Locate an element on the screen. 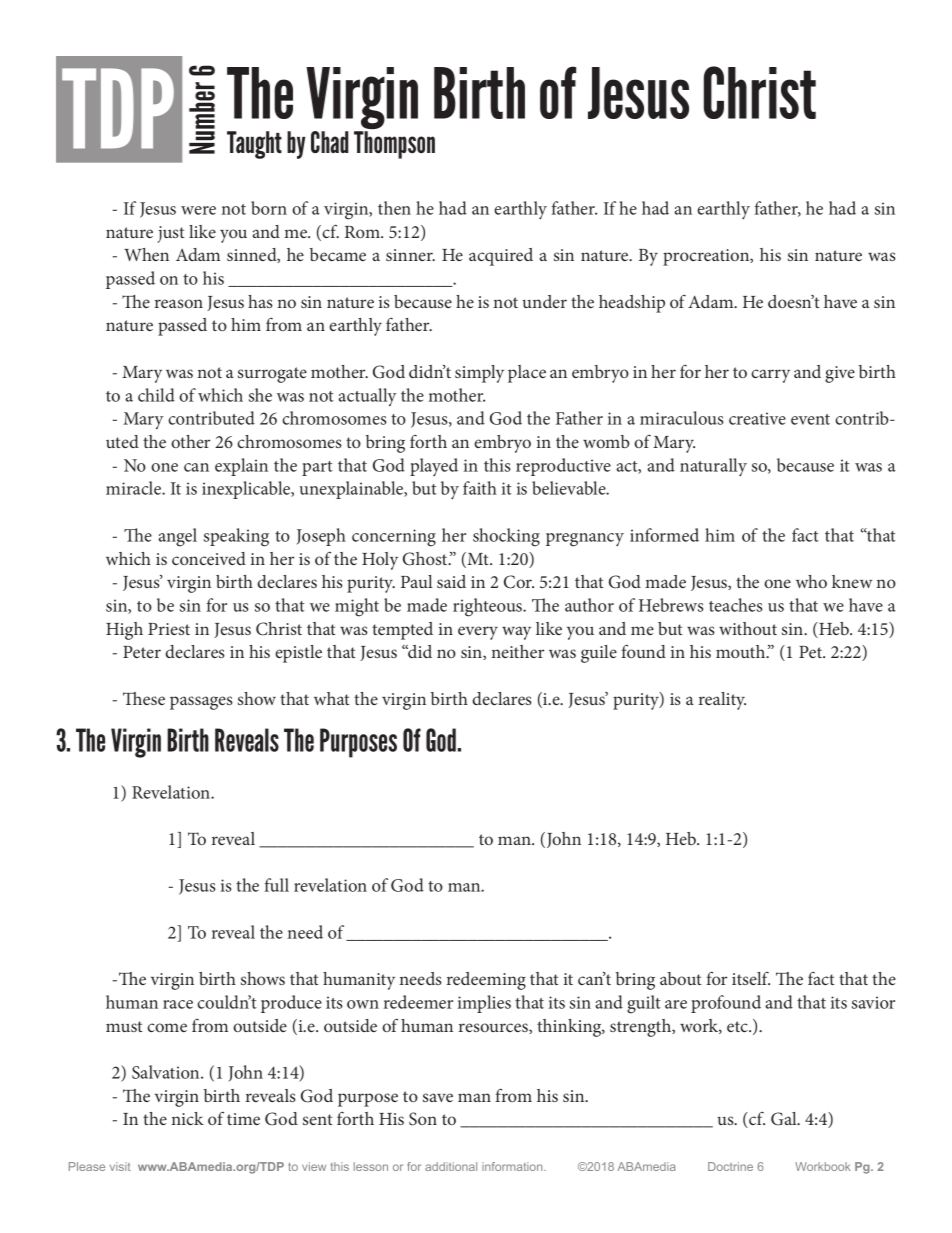 Image resolution: width=952 pixels, height=1233 pixels. faith is located at coordinates (480, 488).
